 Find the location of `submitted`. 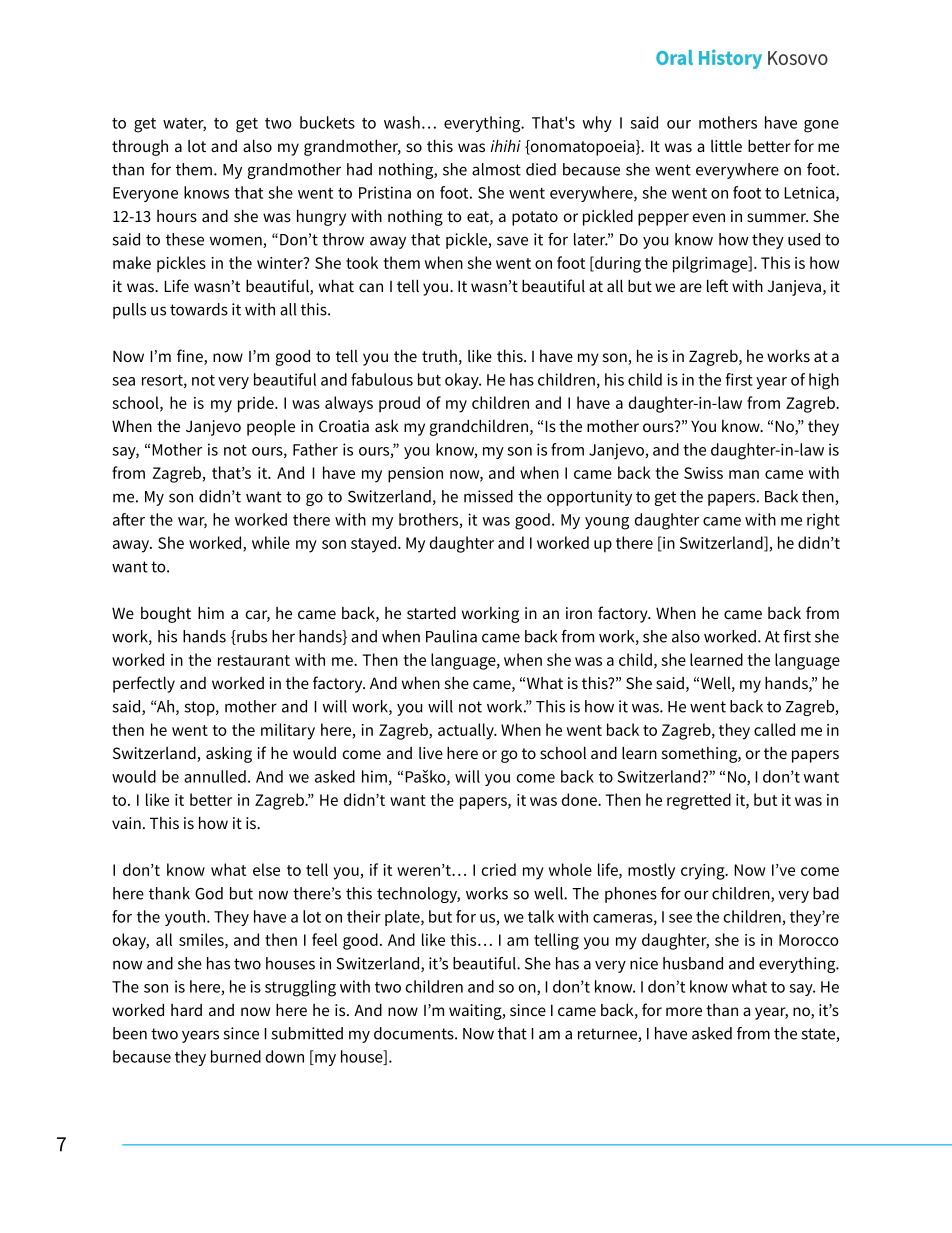

submitted is located at coordinates (307, 1033).
